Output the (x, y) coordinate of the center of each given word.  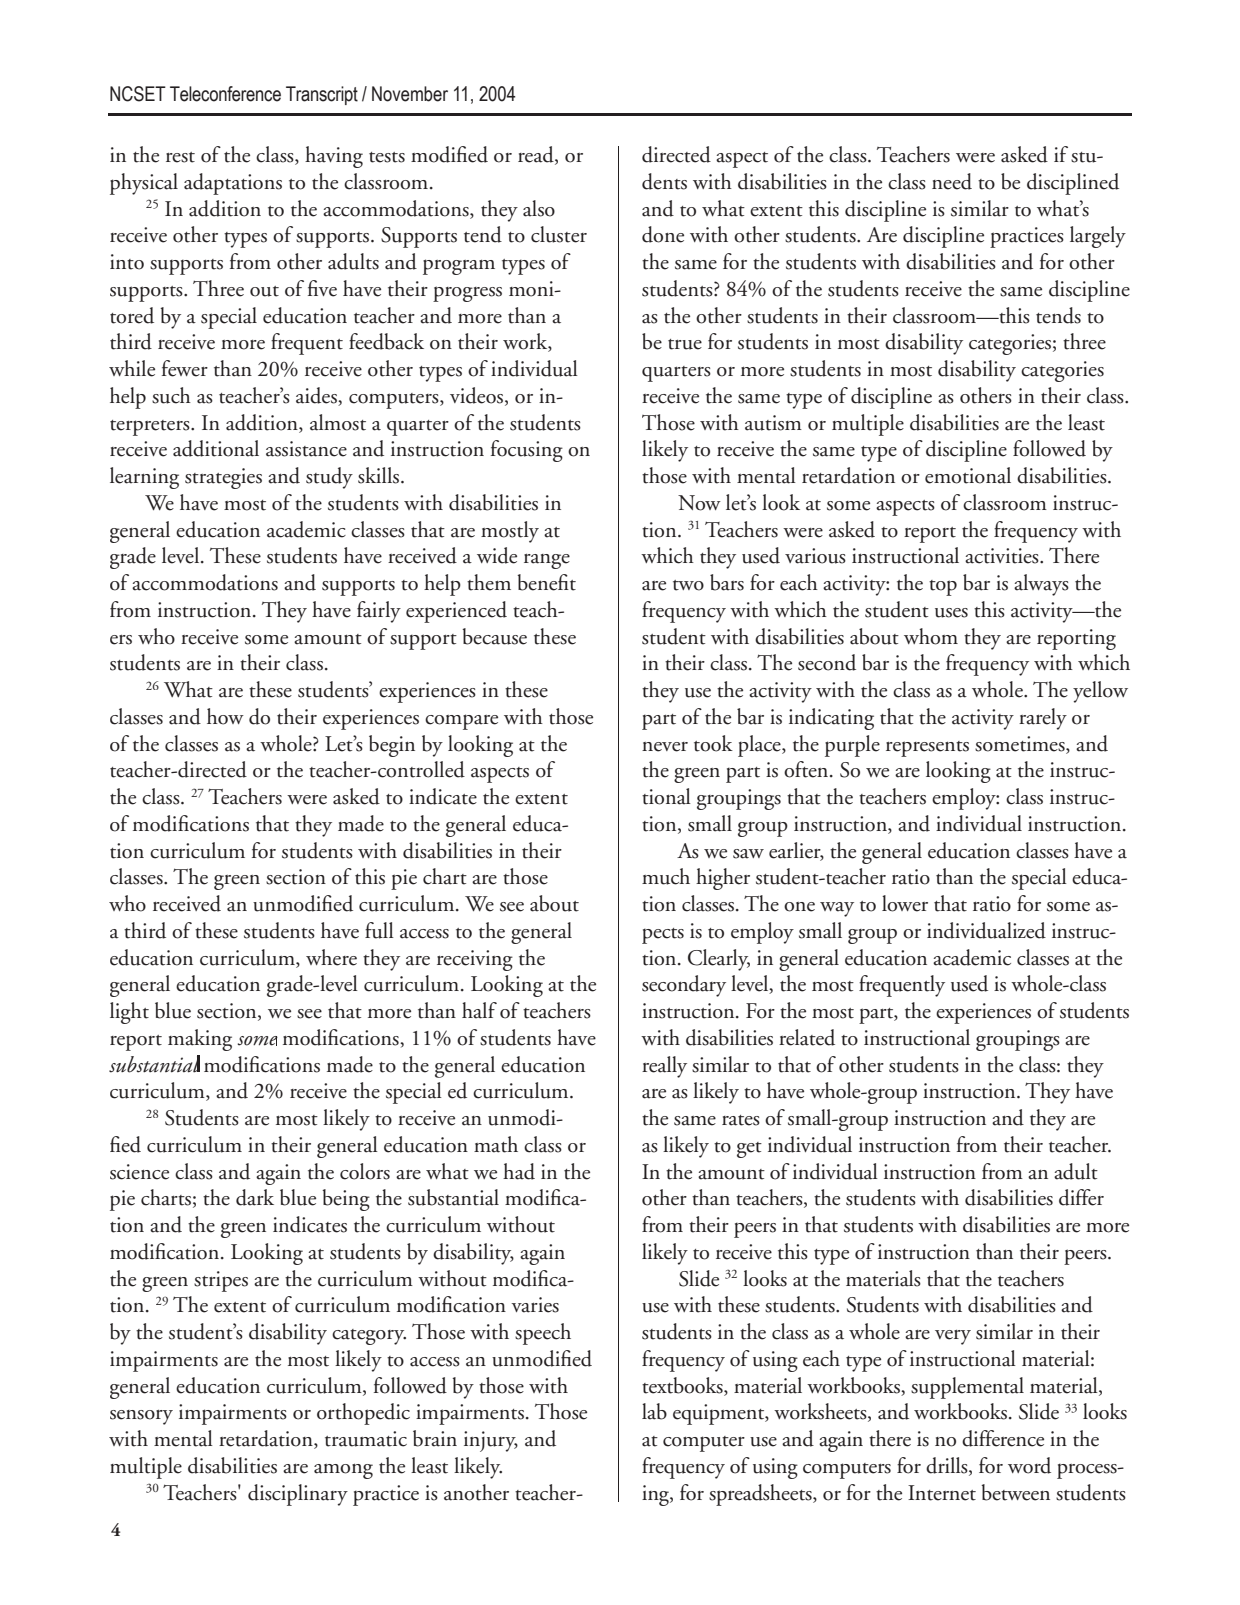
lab (654, 1411)
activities (1003, 556)
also (539, 208)
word (1029, 1465)
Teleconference (225, 94)
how (225, 716)
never (665, 747)
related (807, 1037)
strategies (223, 478)
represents (927, 749)
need (952, 181)
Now (699, 503)
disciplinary (298, 1495)
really (664, 1067)
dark (255, 1197)
